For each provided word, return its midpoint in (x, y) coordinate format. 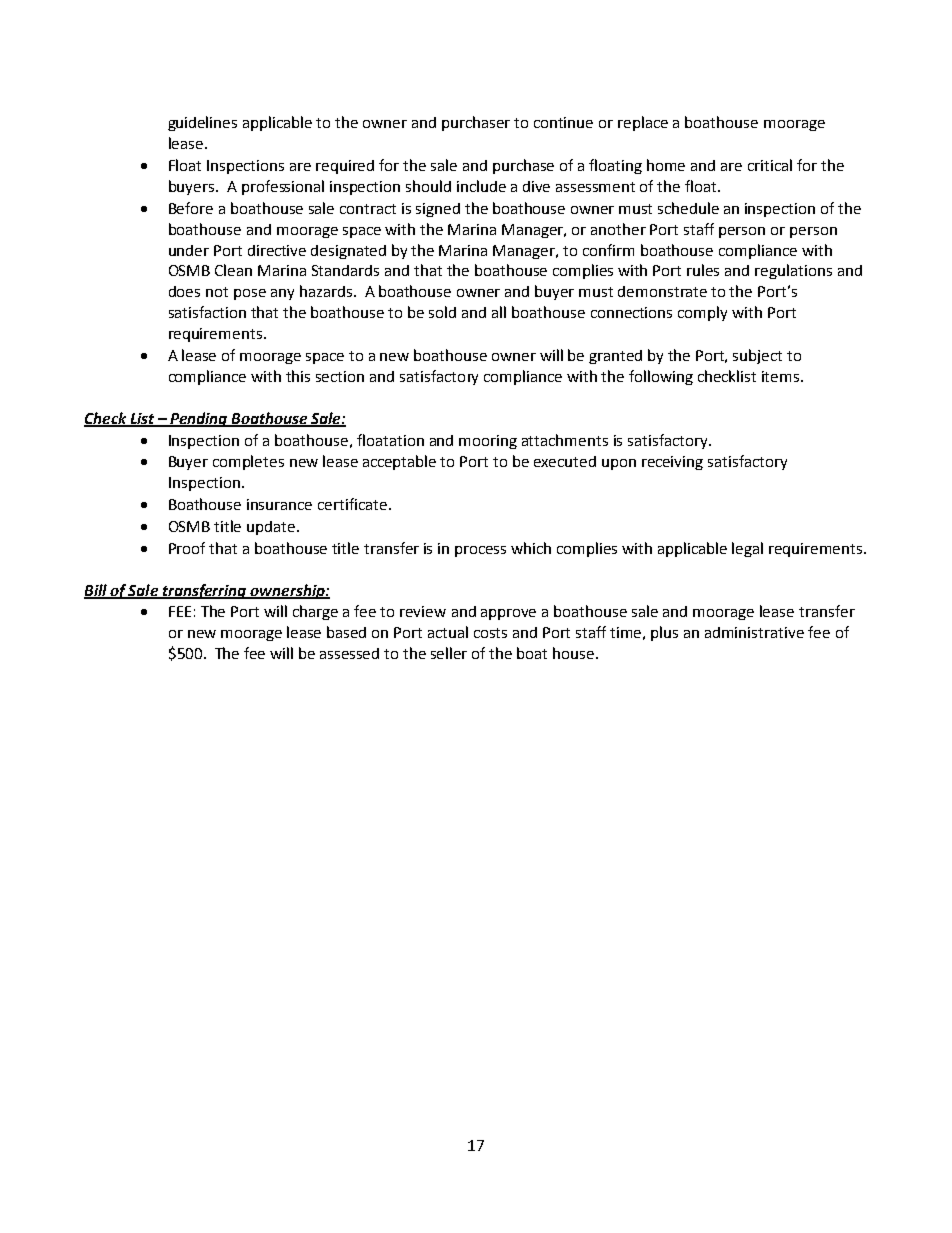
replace (643, 123)
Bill (96, 591)
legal (747, 549)
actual (448, 632)
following (661, 377)
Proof (187, 548)
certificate (354, 504)
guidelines (202, 123)
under (189, 250)
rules (703, 270)
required (345, 167)
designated (348, 252)
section (340, 376)
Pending (199, 419)
